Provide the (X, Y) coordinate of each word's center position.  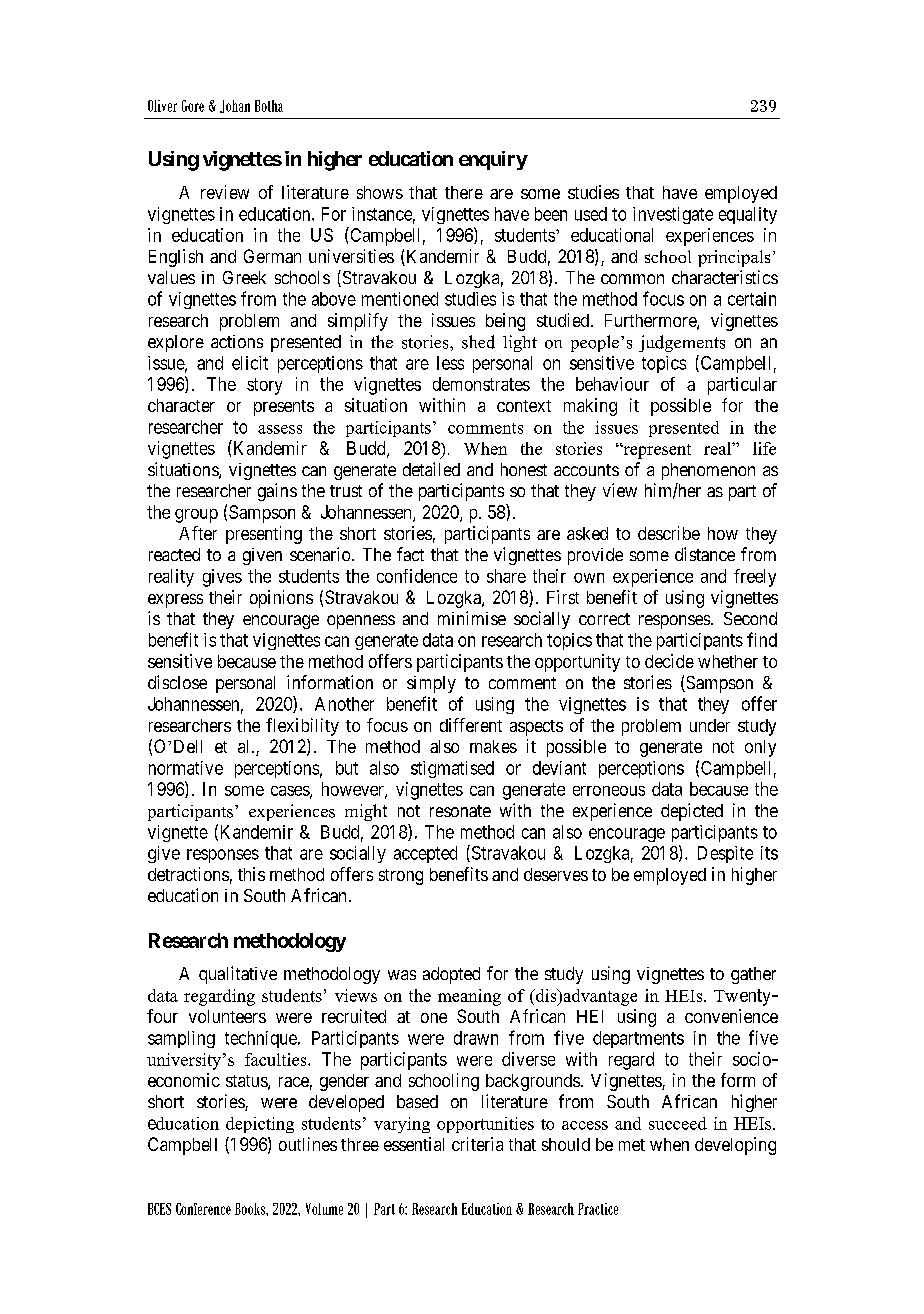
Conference (203, 1209)
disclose (177, 682)
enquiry (493, 160)
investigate (673, 215)
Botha (269, 106)
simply (431, 684)
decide (669, 661)
